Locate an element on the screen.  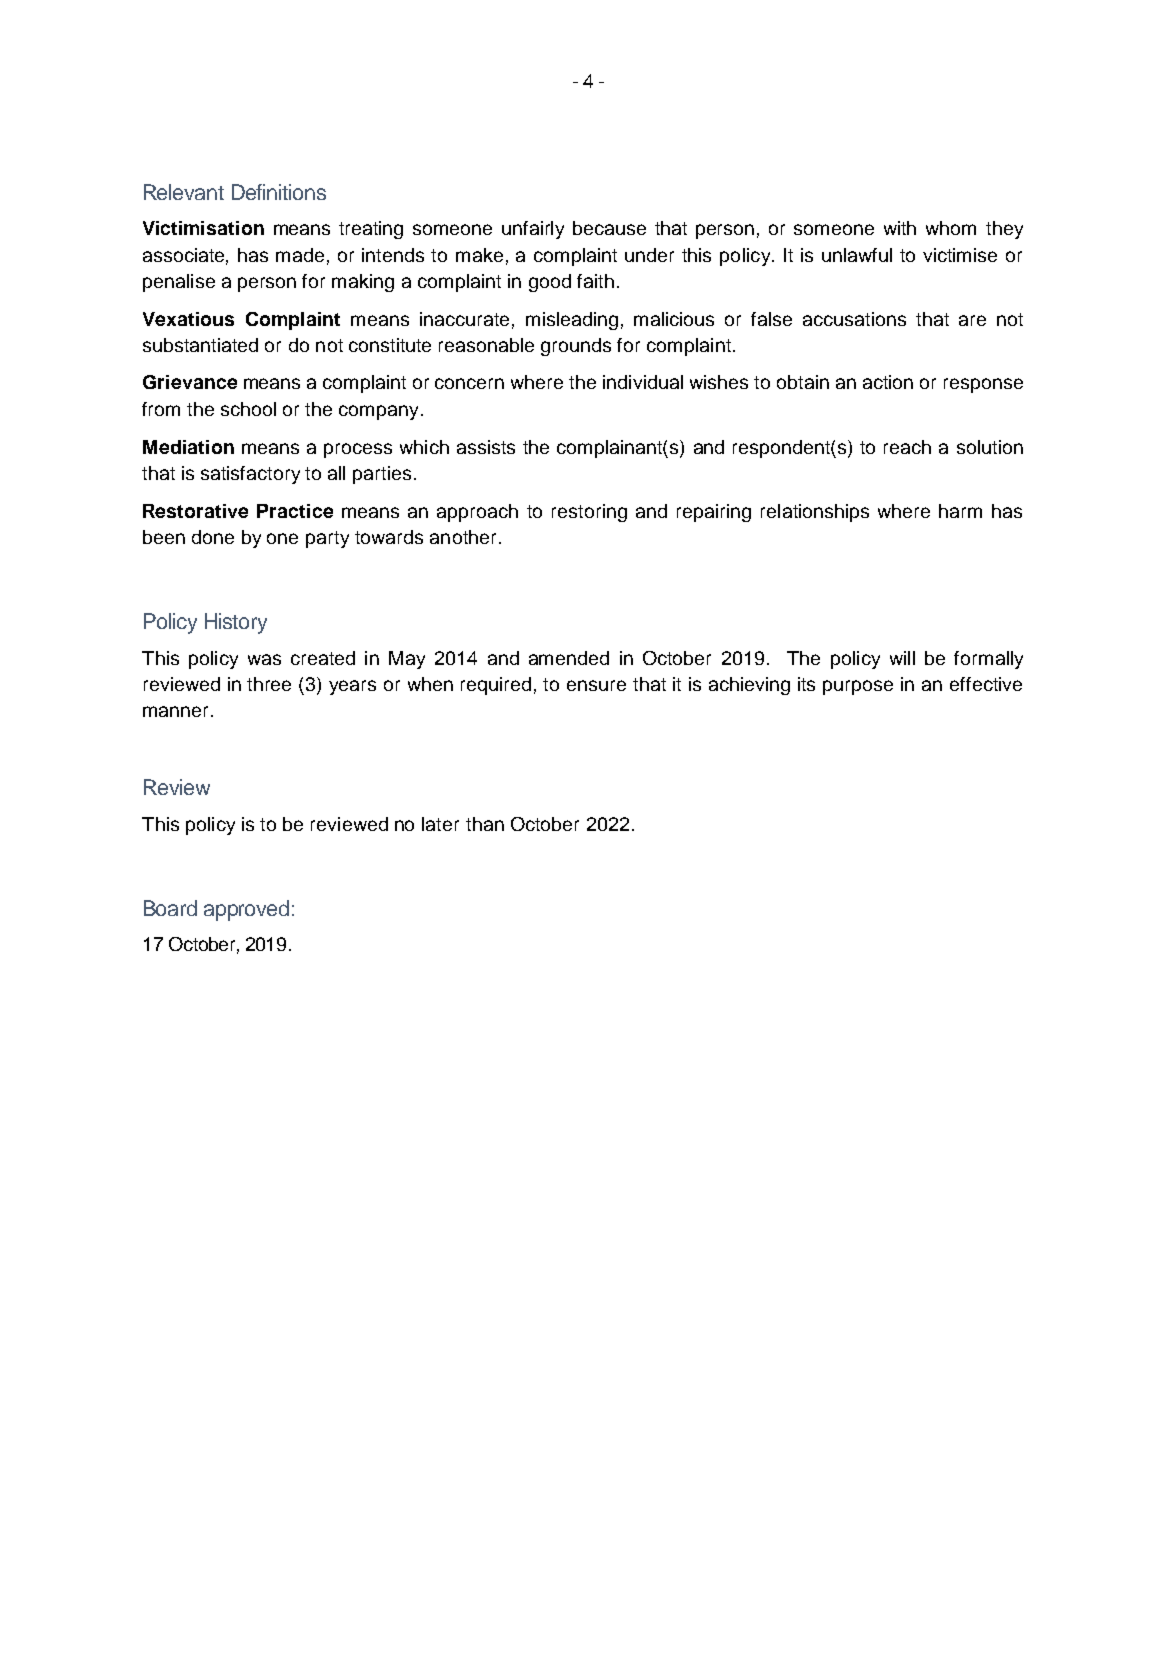
because is located at coordinates (609, 228).
